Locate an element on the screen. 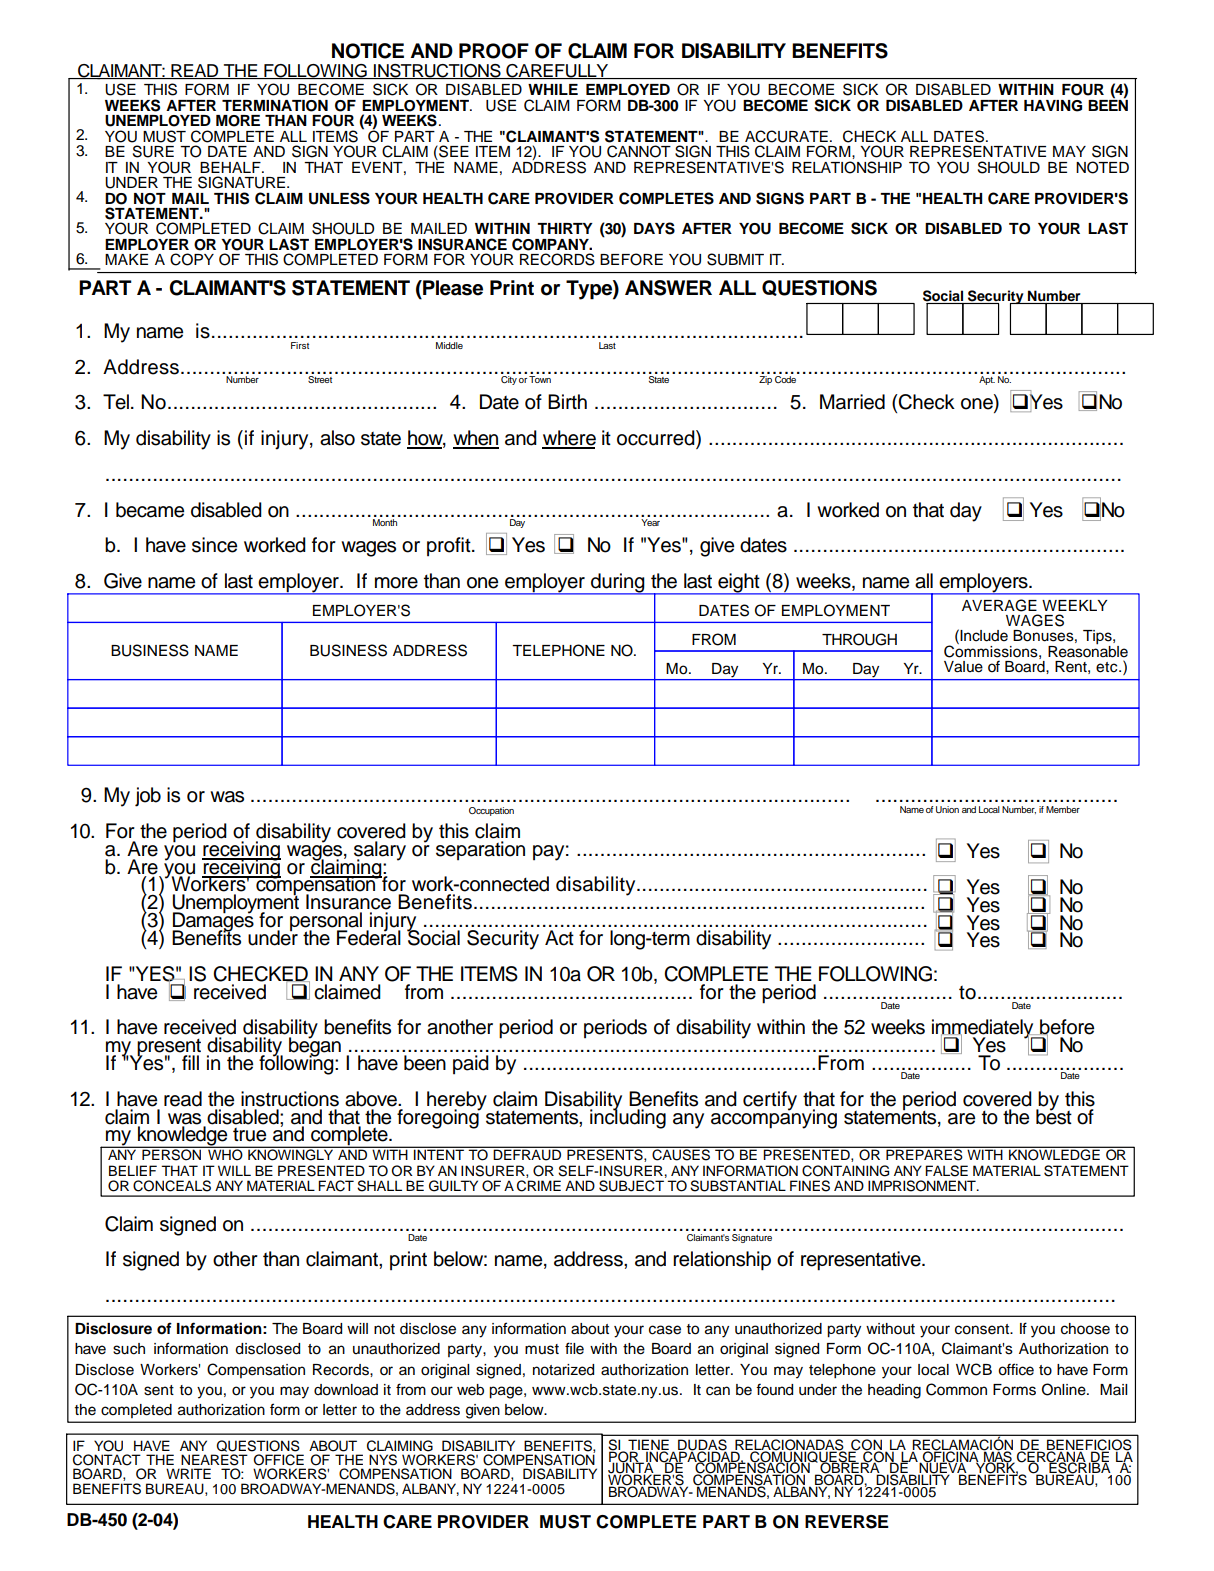 The height and width of the screenshot is (1571, 1214). WHILE is located at coordinates (553, 89).
